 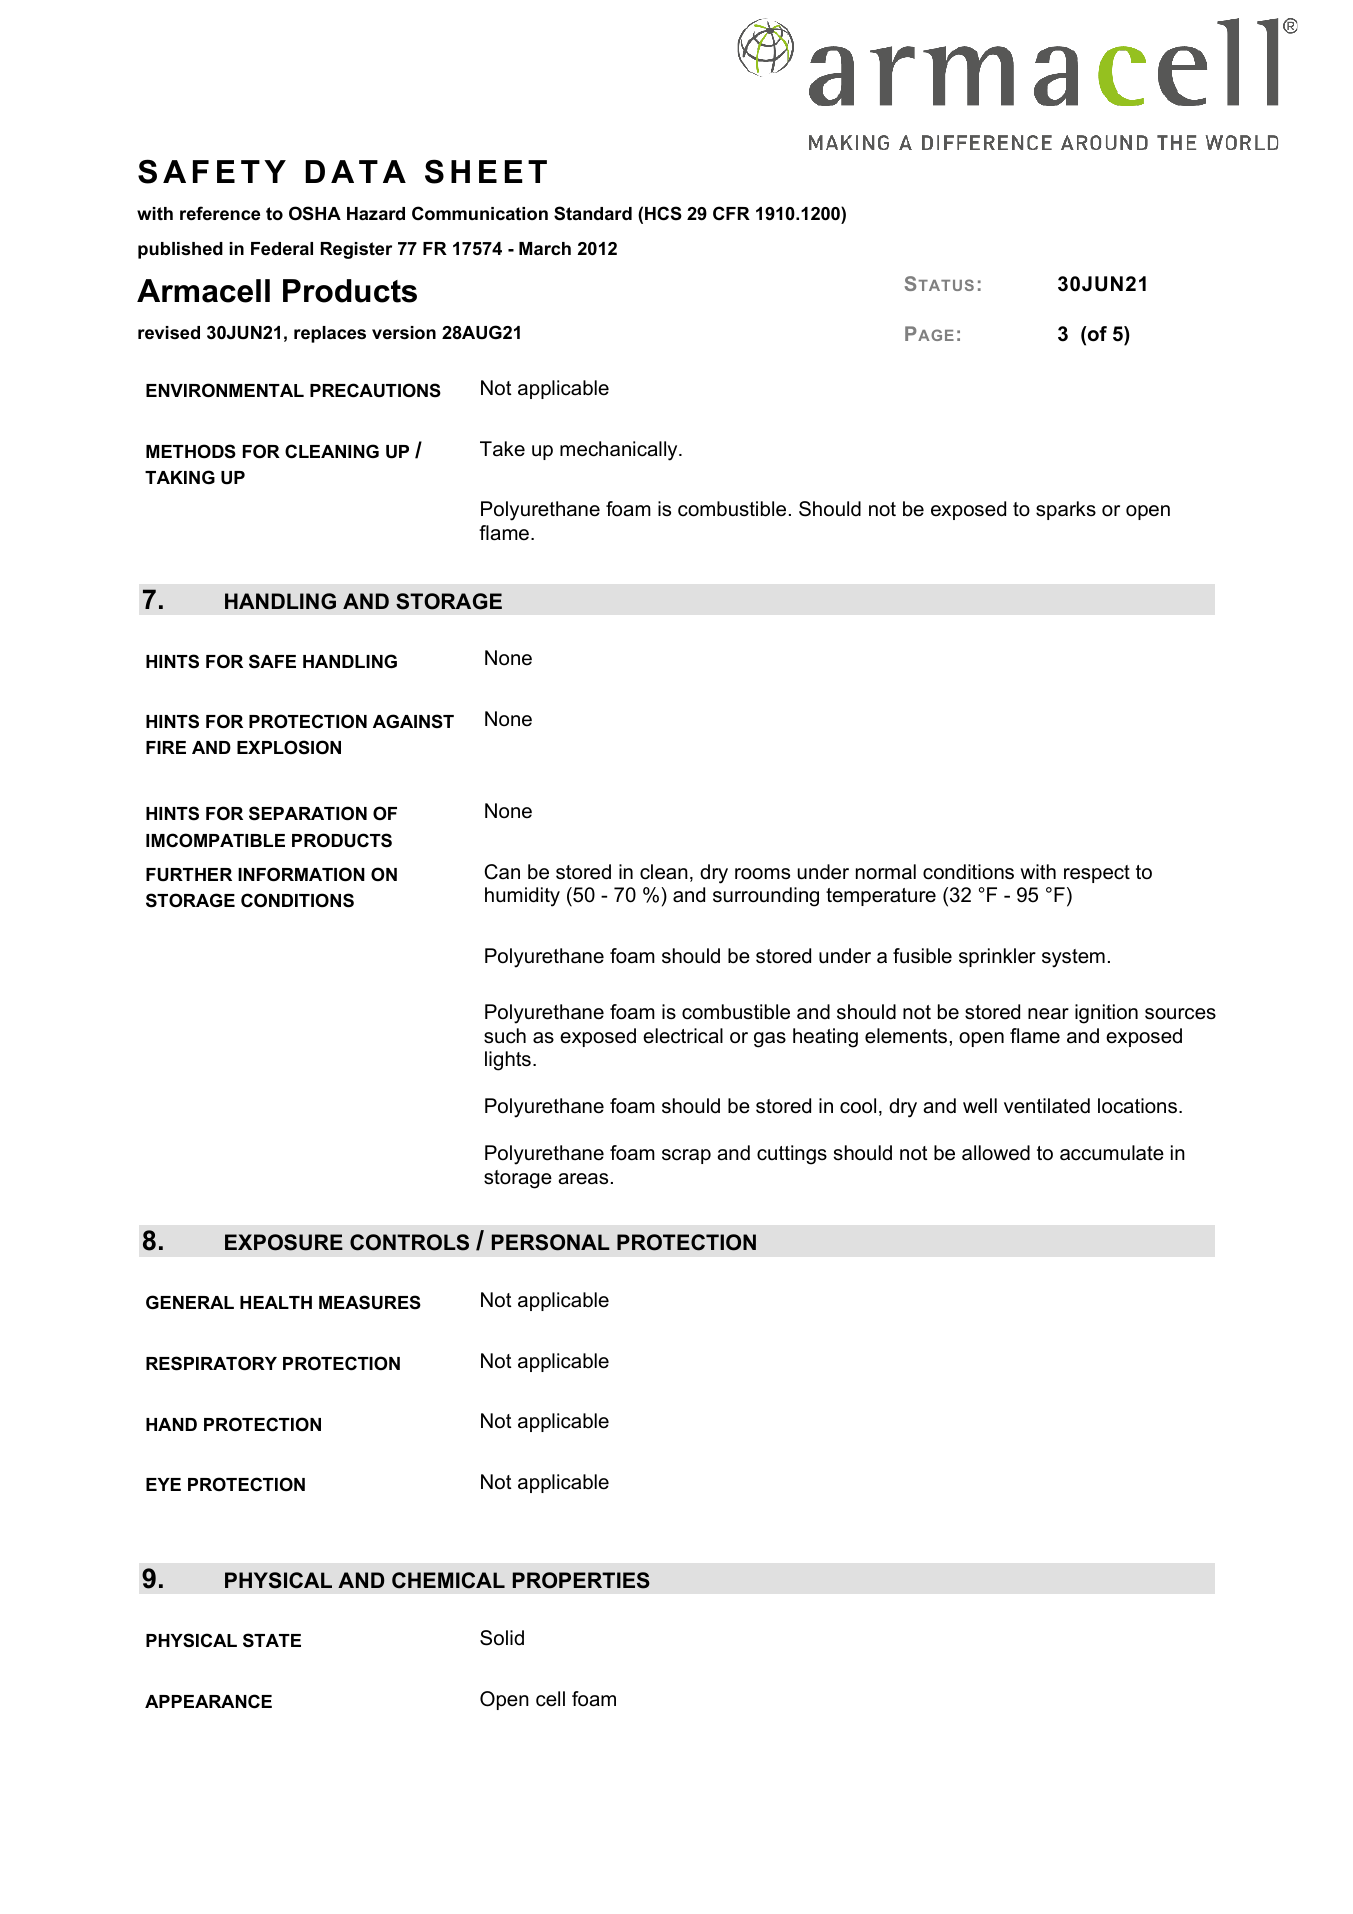 What do you see at coordinates (272, 1640) in the image?
I see `STATE` at bounding box center [272, 1640].
